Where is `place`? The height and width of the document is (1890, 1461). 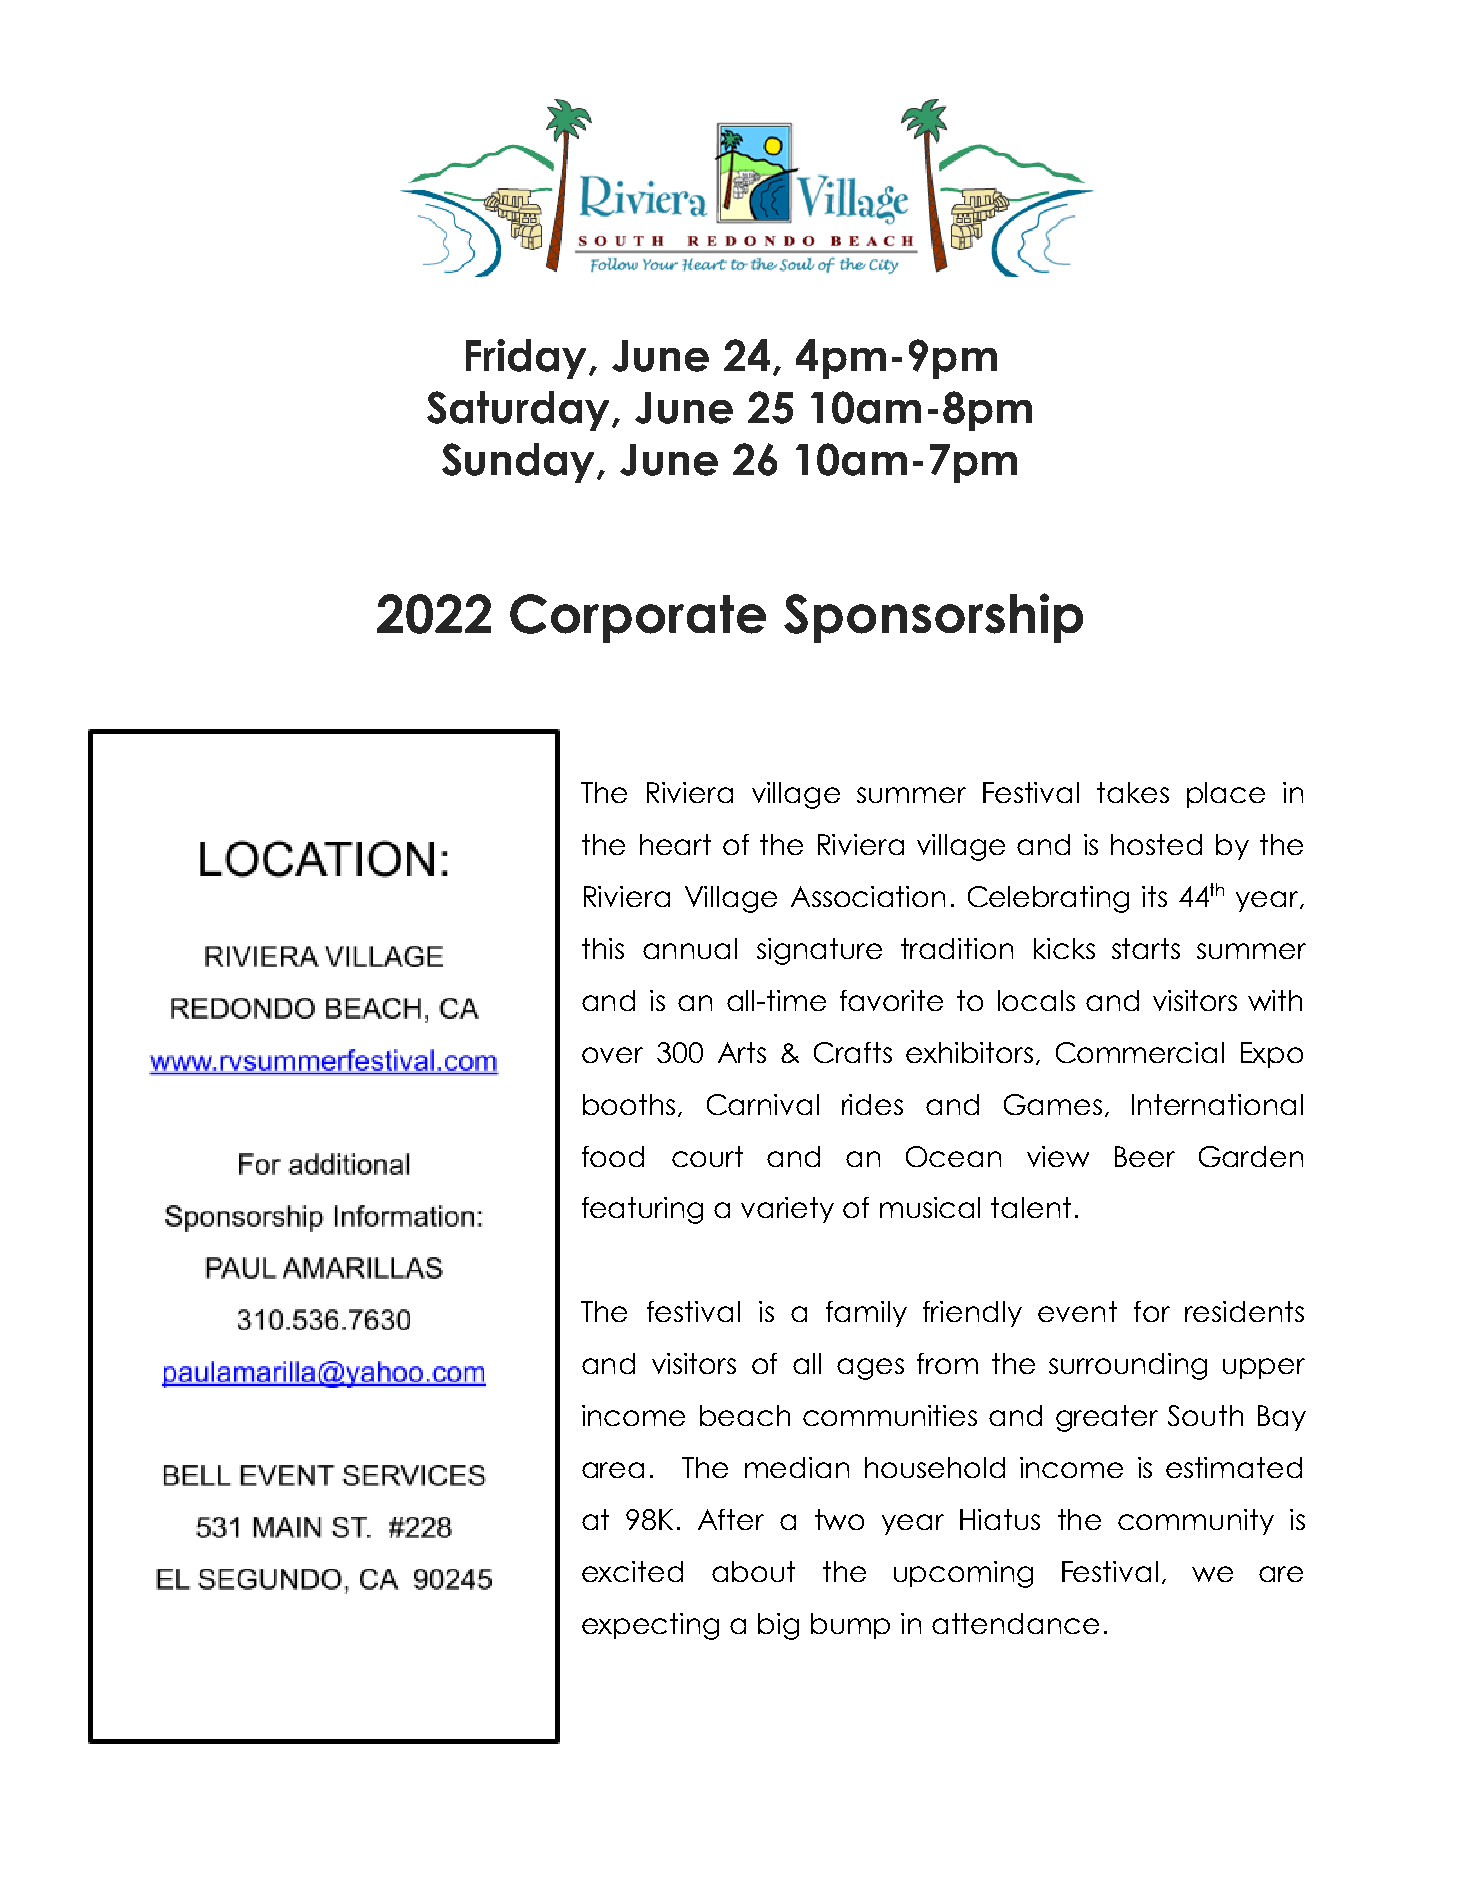 place is located at coordinates (1226, 795).
